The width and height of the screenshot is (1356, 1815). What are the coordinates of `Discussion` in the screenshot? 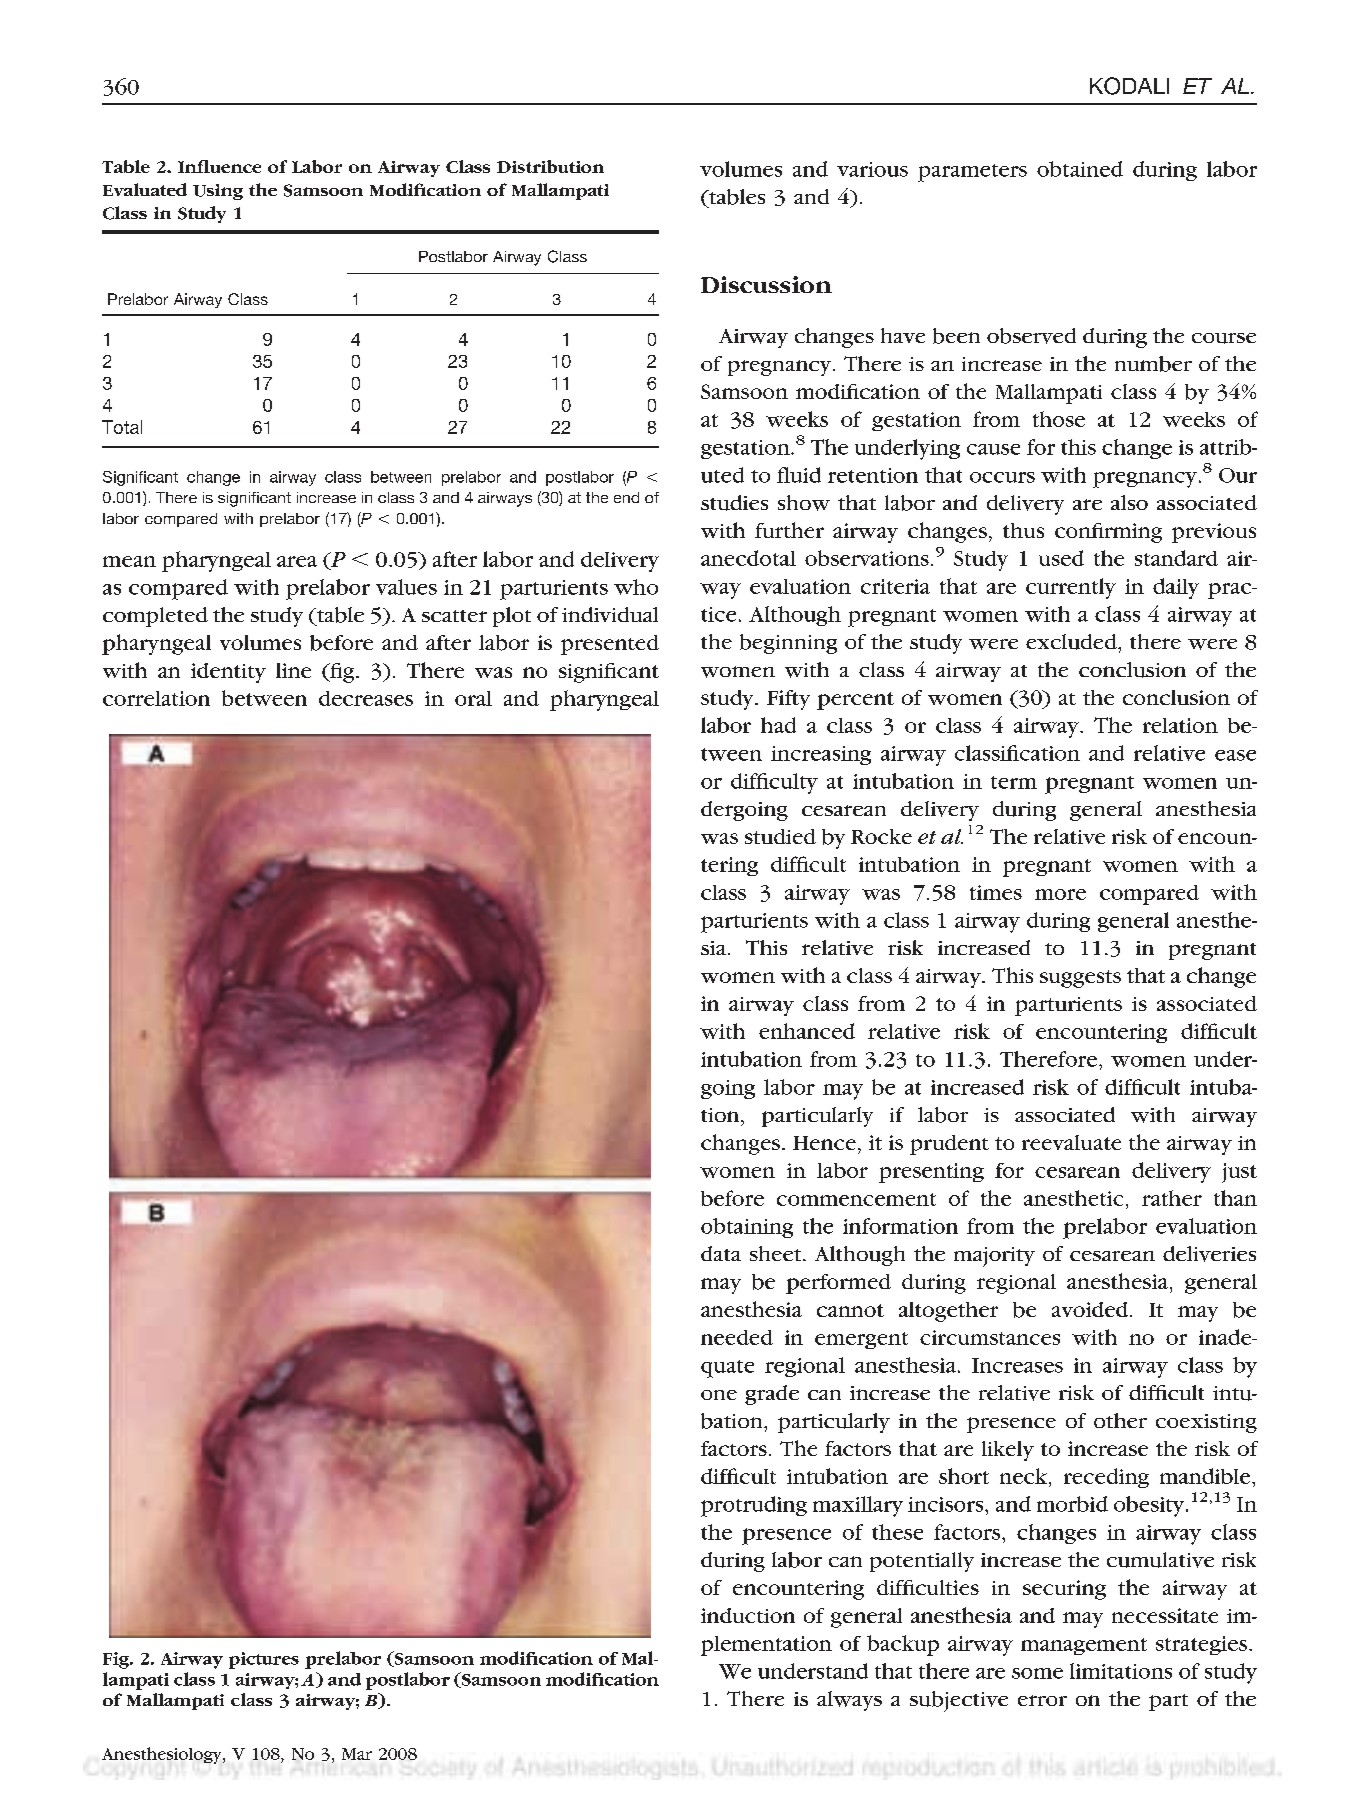 It's located at (766, 284).
